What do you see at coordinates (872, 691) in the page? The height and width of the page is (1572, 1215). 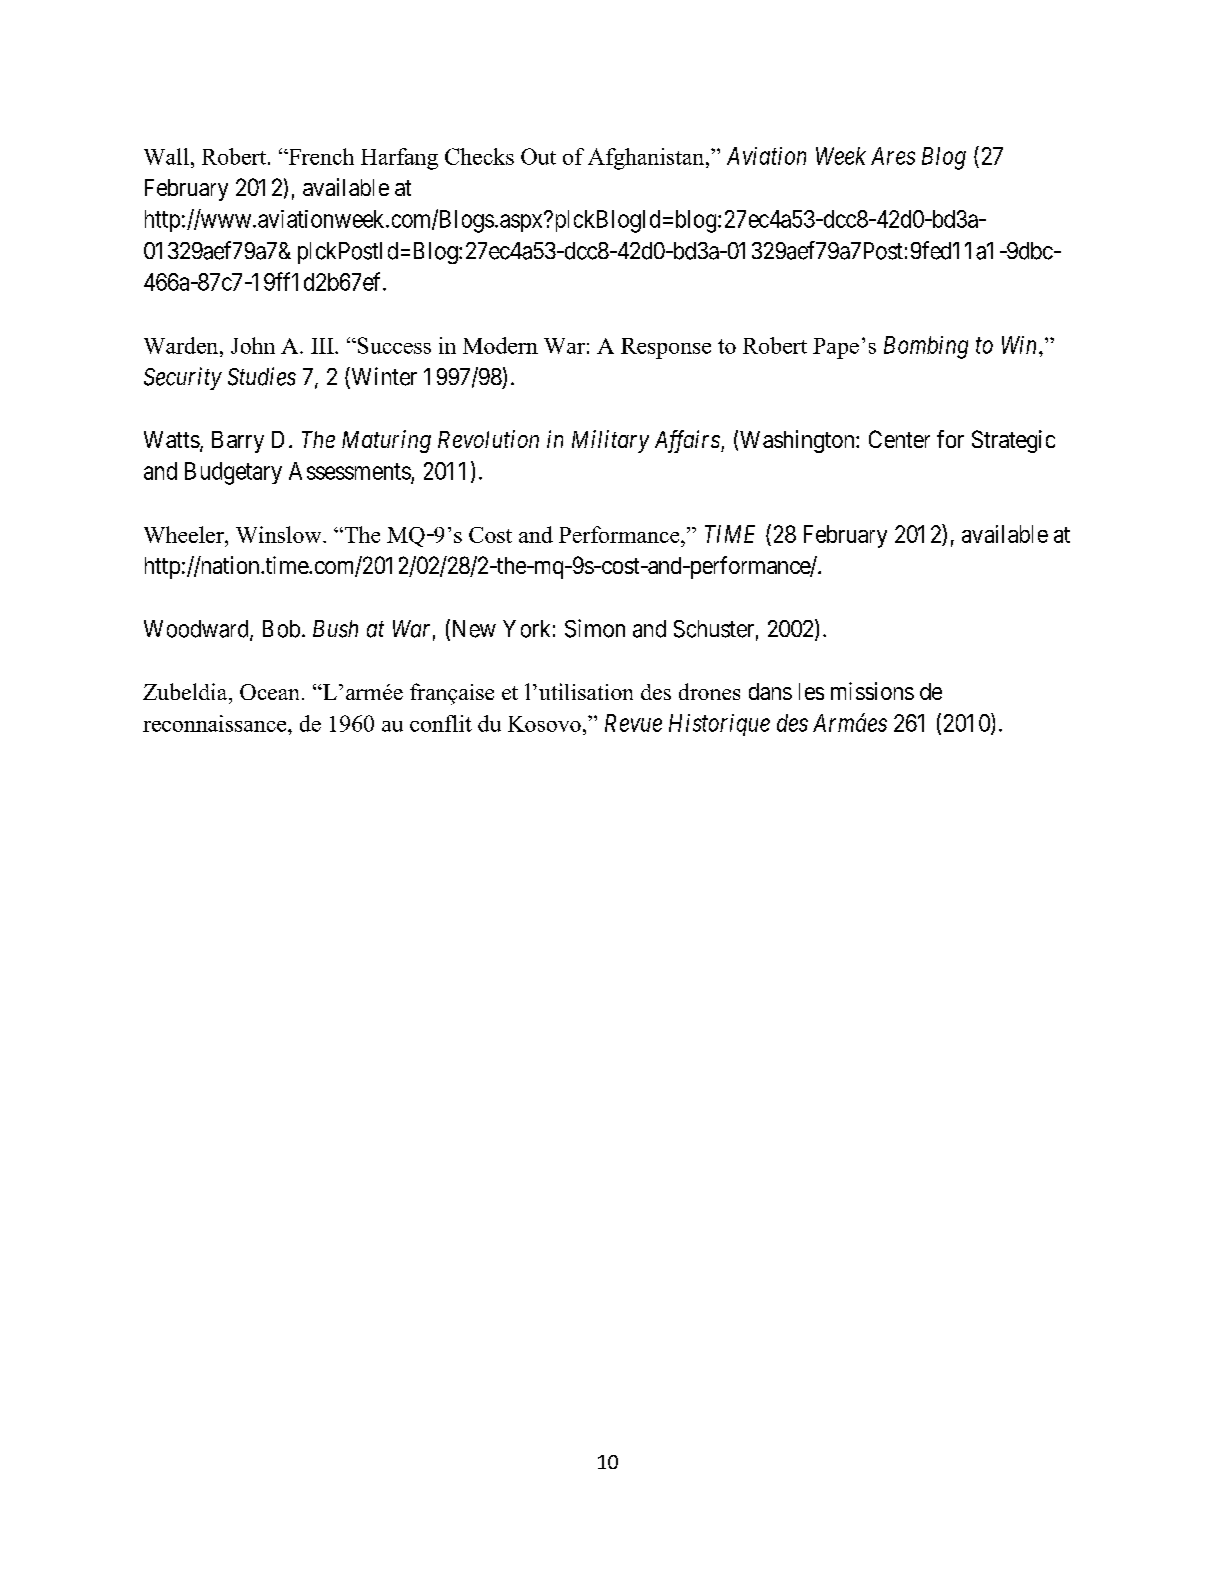 I see `missions` at bounding box center [872, 691].
